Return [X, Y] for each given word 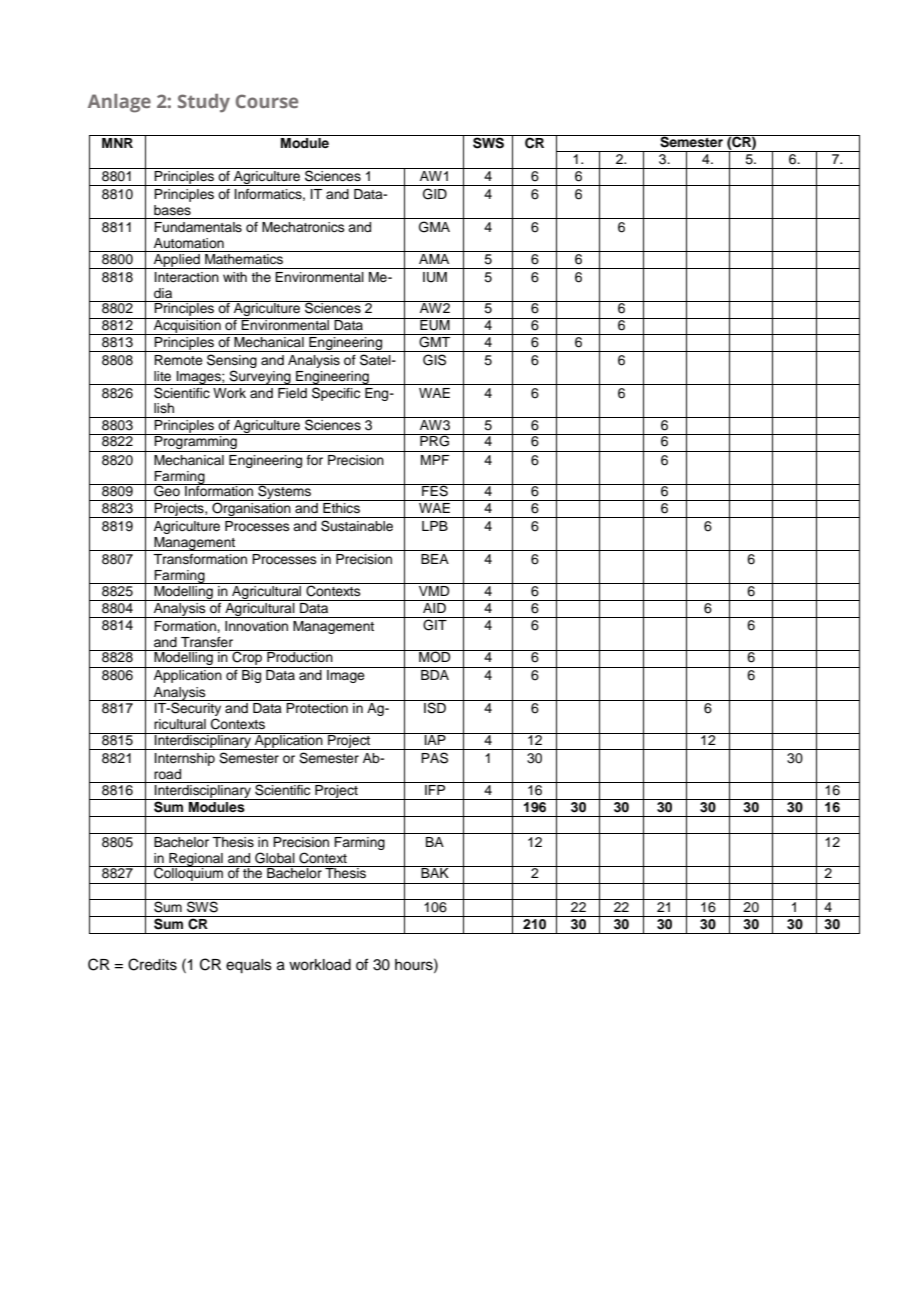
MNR [117, 143]
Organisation [251, 509]
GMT [435, 341]
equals [249, 966]
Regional [196, 860]
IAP [435, 739]
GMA [434, 227]
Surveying [260, 377]
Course [267, 101]
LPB [435, 526]
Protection [317, 708]
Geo [167, 490]
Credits [152, 964]
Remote [178, 360]
